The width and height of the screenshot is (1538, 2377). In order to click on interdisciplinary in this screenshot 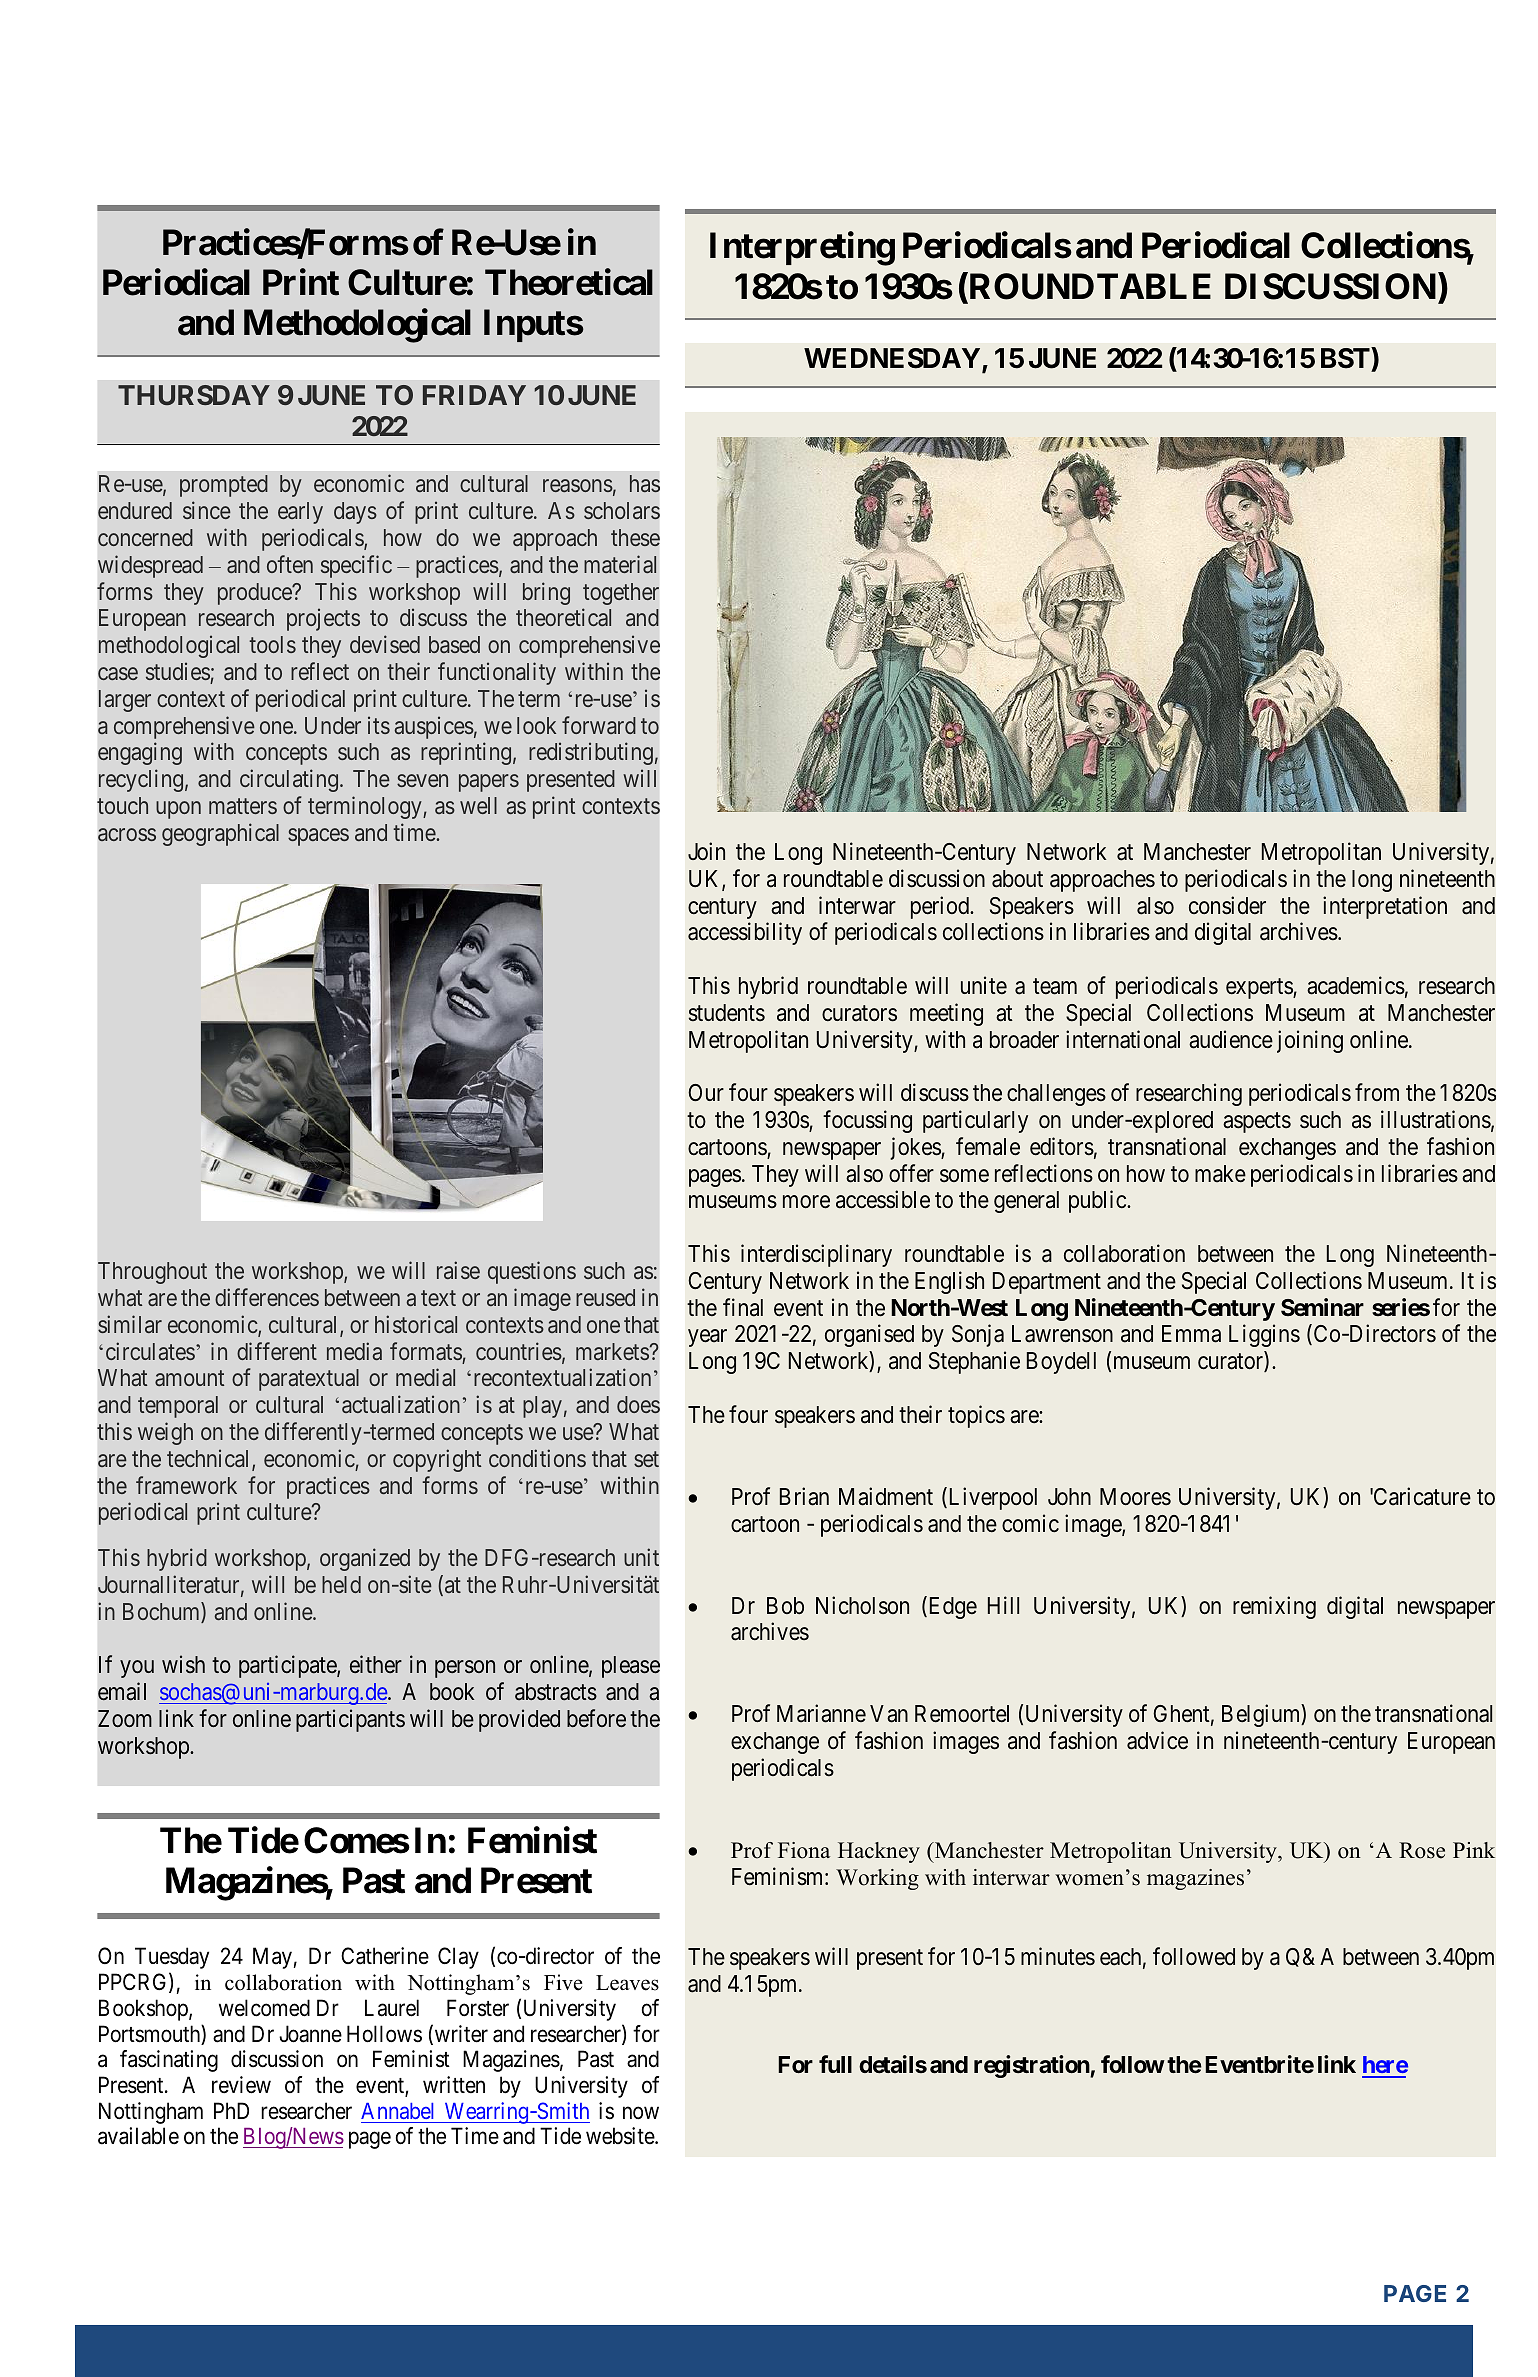, I will do `click(816, 1255)`.
